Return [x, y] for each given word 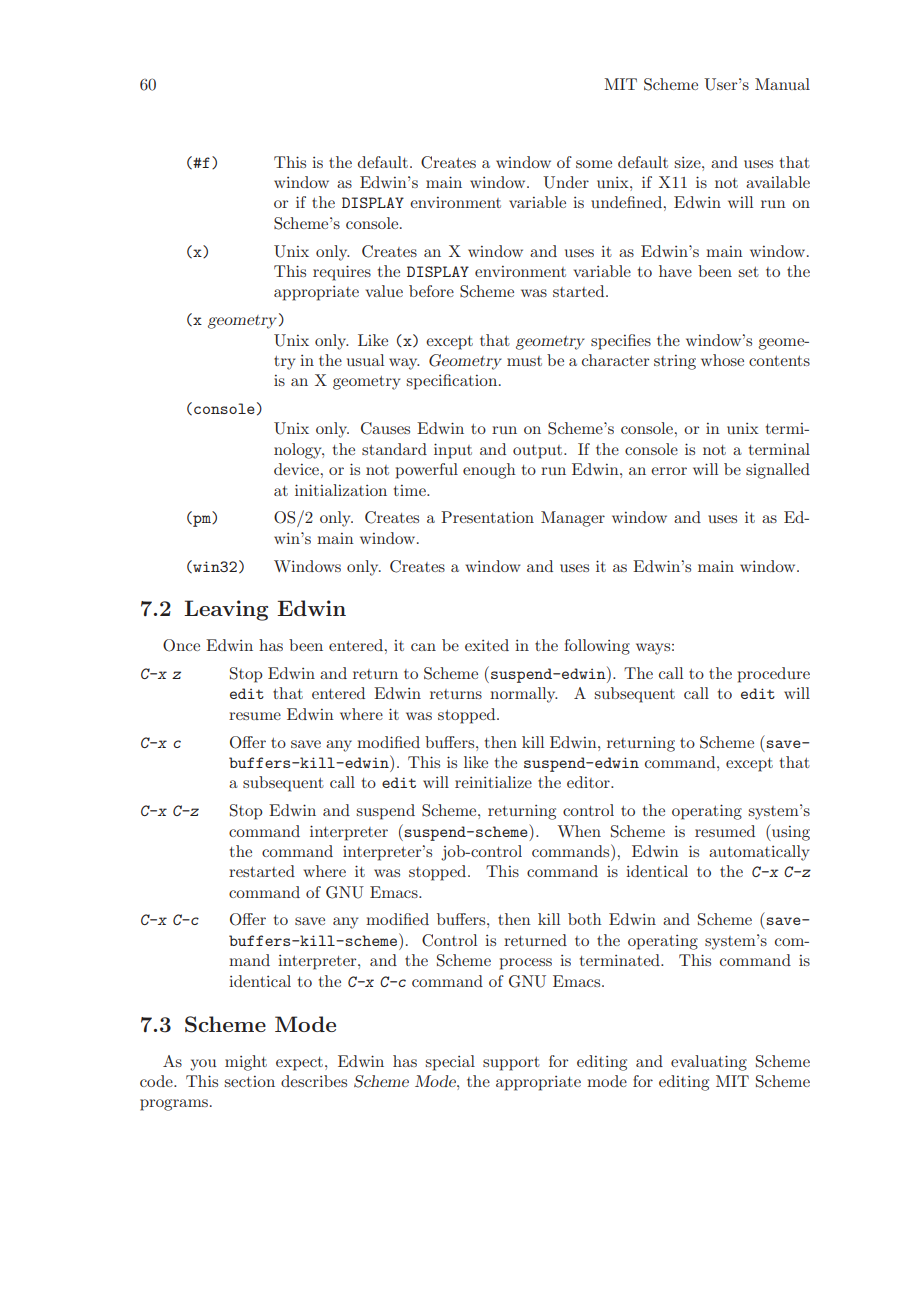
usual [365, 360]
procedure [774, 675]
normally [523, 695]
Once [181, 645]
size [689, 162]
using [790, 832]
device [296, 469]
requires [342, 273]
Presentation [487, 517]
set [749, 272]
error [669, 471]
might [246, 1063]
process [526, 964]
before [431, 291]
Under [566, 182]
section [250, 1081]
